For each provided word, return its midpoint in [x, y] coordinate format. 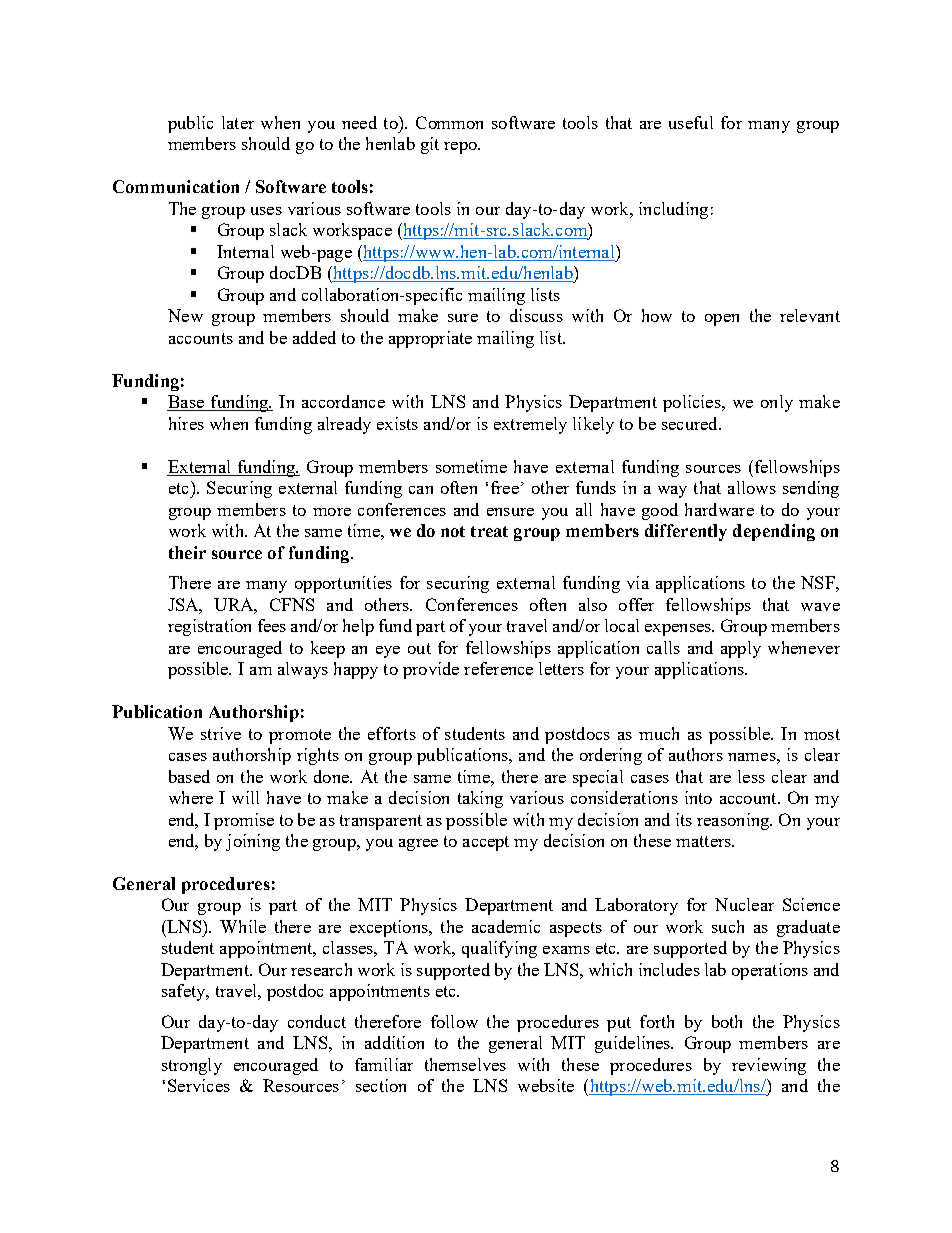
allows [752, 487]
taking [480, 799]
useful [691, 122]
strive [221, 733]
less [751, 776]
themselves [465, 1064]
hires [186, 423]
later [238, 122]
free [505, 487]
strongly [192, 1066]
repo [461, 148]
